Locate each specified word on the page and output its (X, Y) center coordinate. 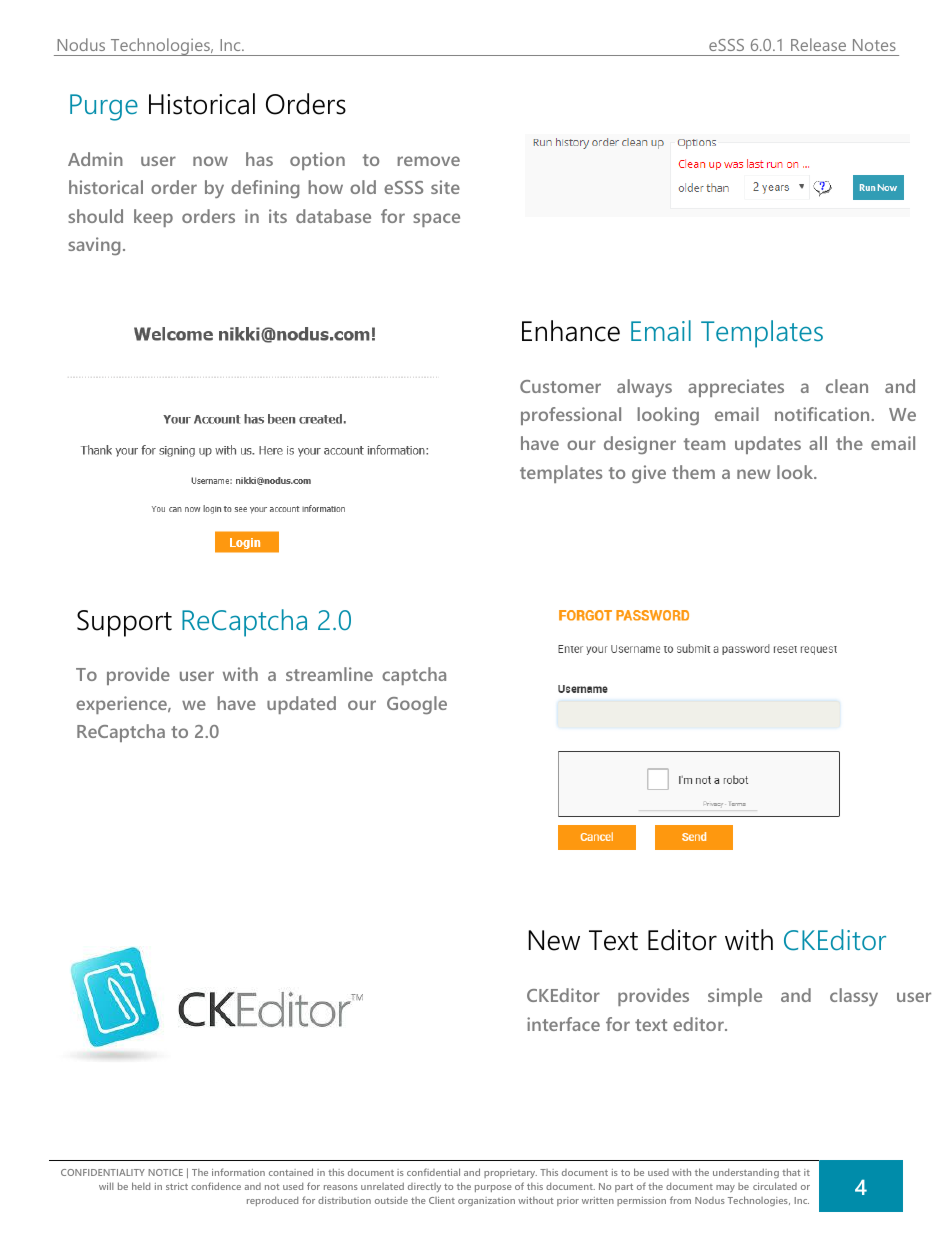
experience (122, 705)
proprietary (510, 1173)
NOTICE (165, 1172)
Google (417, 705)
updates (768, 445)
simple (735, 997)
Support (124, 623)
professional (571, 416)
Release (818, 44)
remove (429, 161)
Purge (104, 107)
